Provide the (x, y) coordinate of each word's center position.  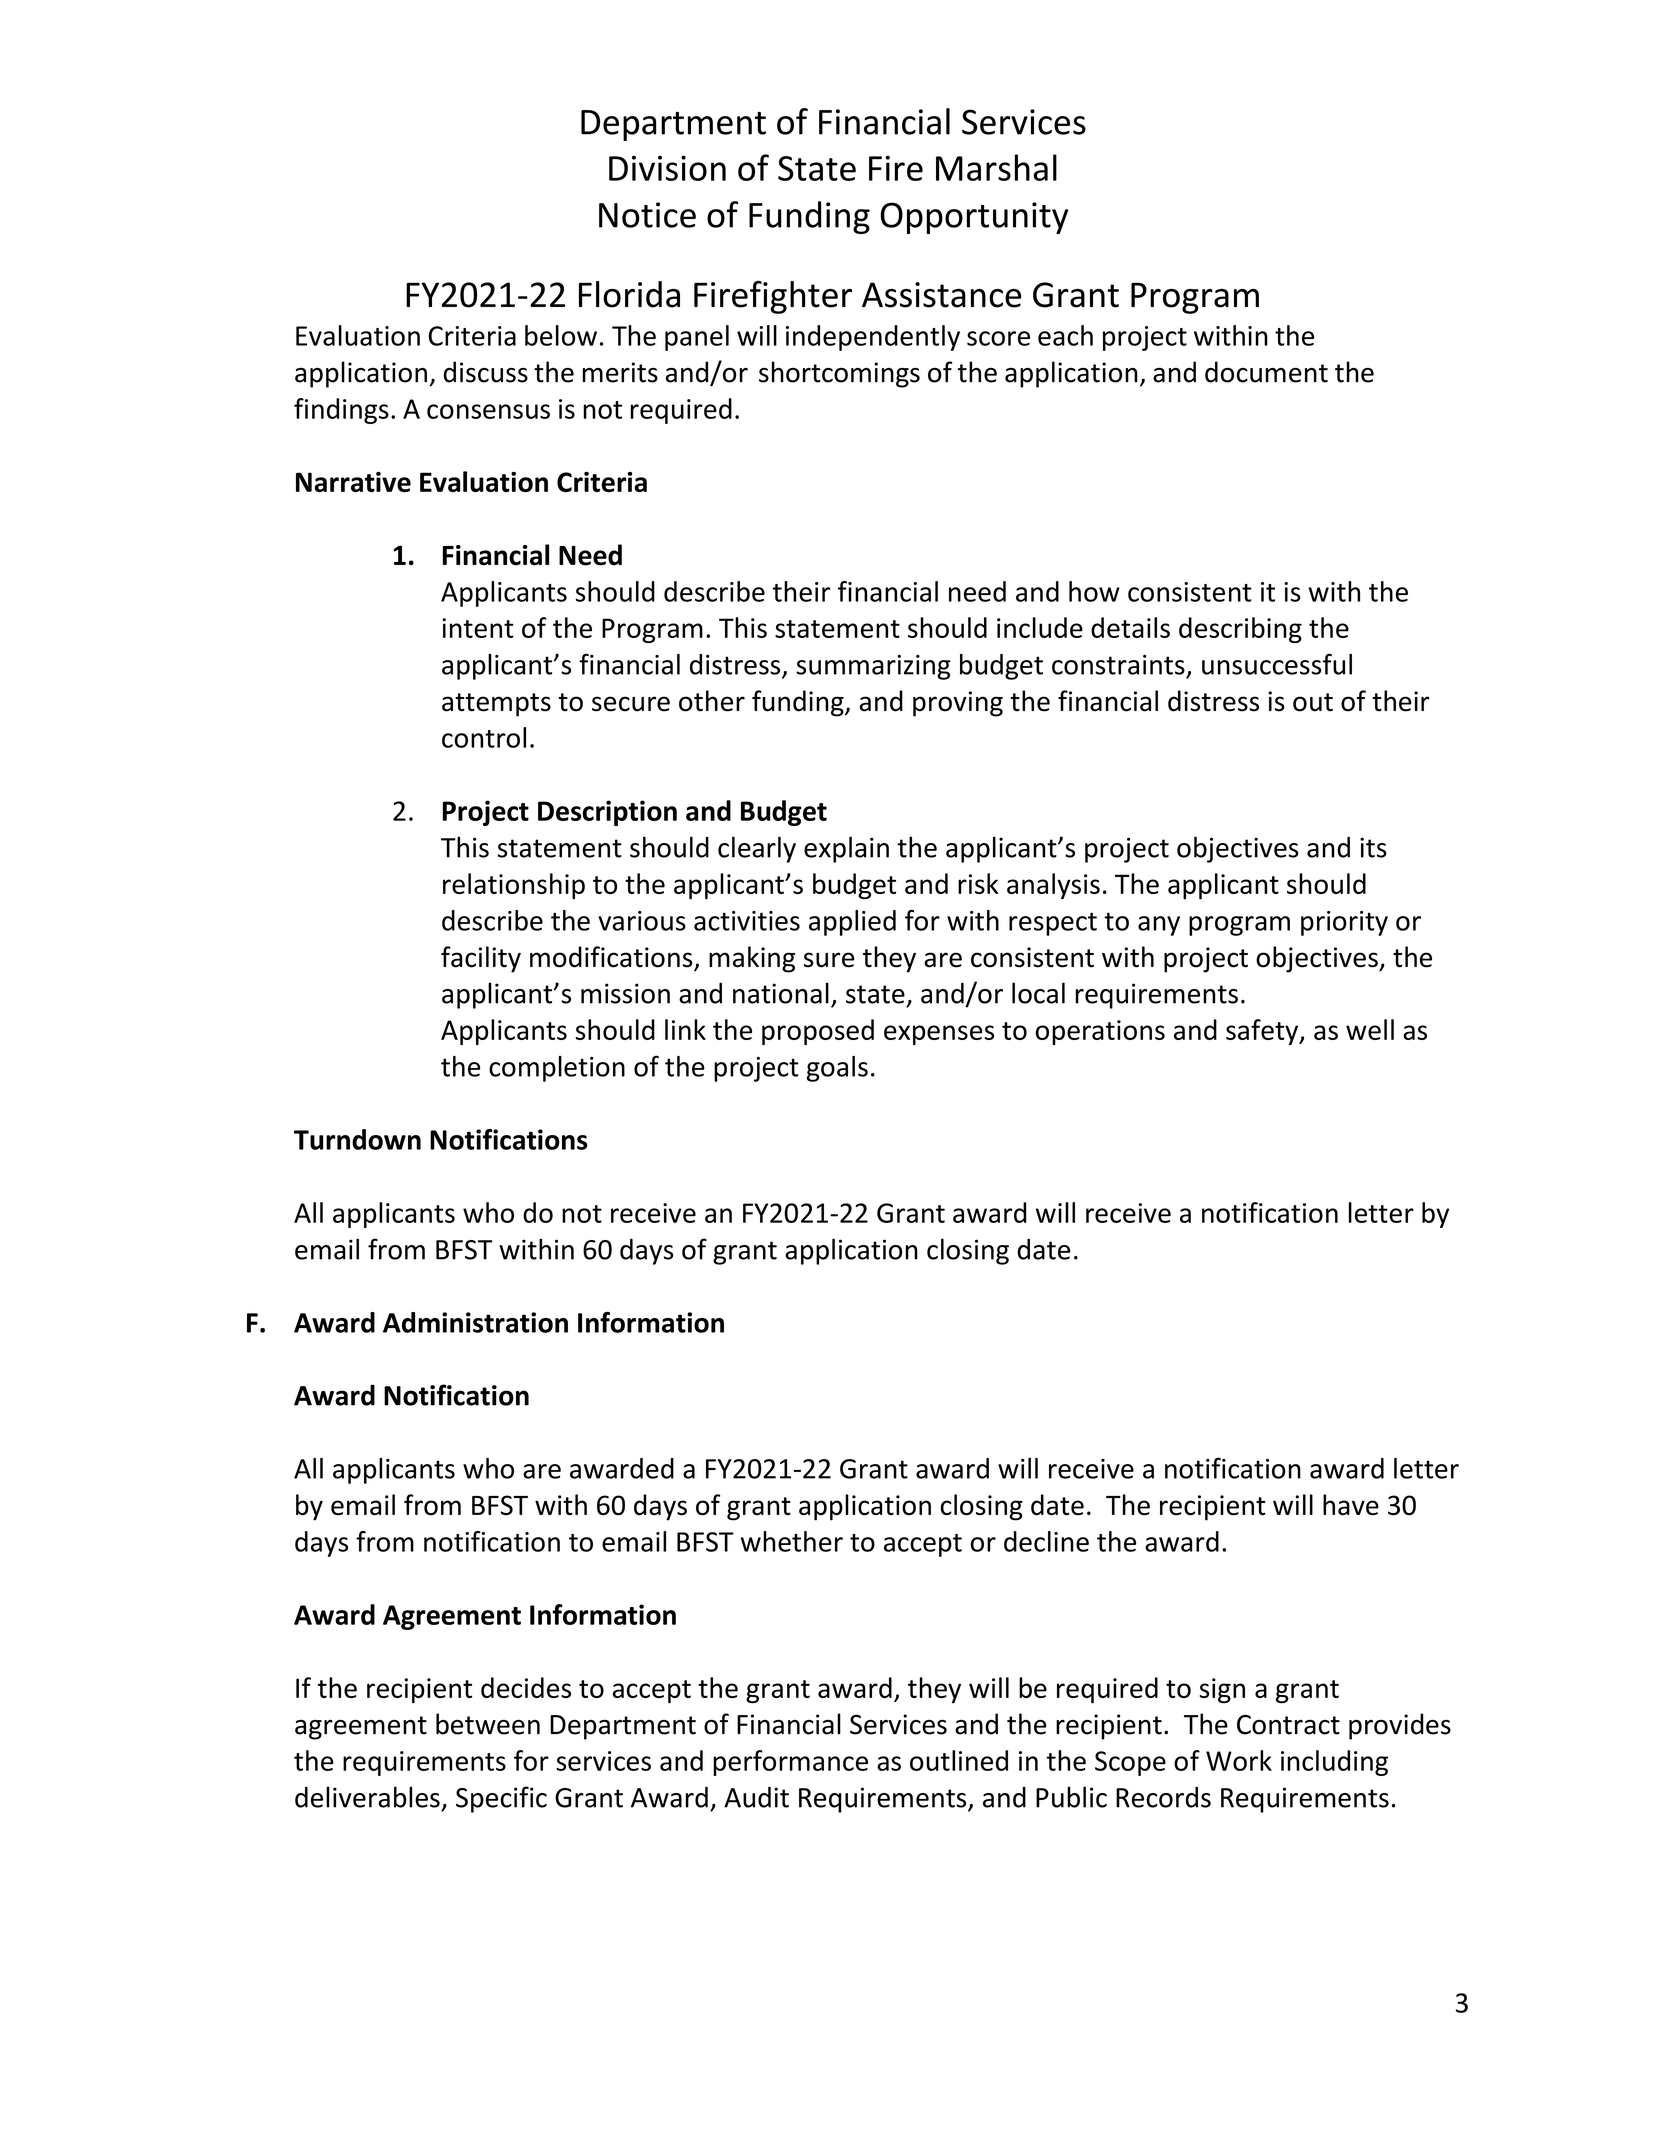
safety (1263, 1032)
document (1266, 372)
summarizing (873, 667)
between (488, 1724)
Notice (647, 215)
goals (837, 1069)
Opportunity (974, 218)
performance (790, 1763)
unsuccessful (1277, 664)
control (484, 737)
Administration (475, 1322)
